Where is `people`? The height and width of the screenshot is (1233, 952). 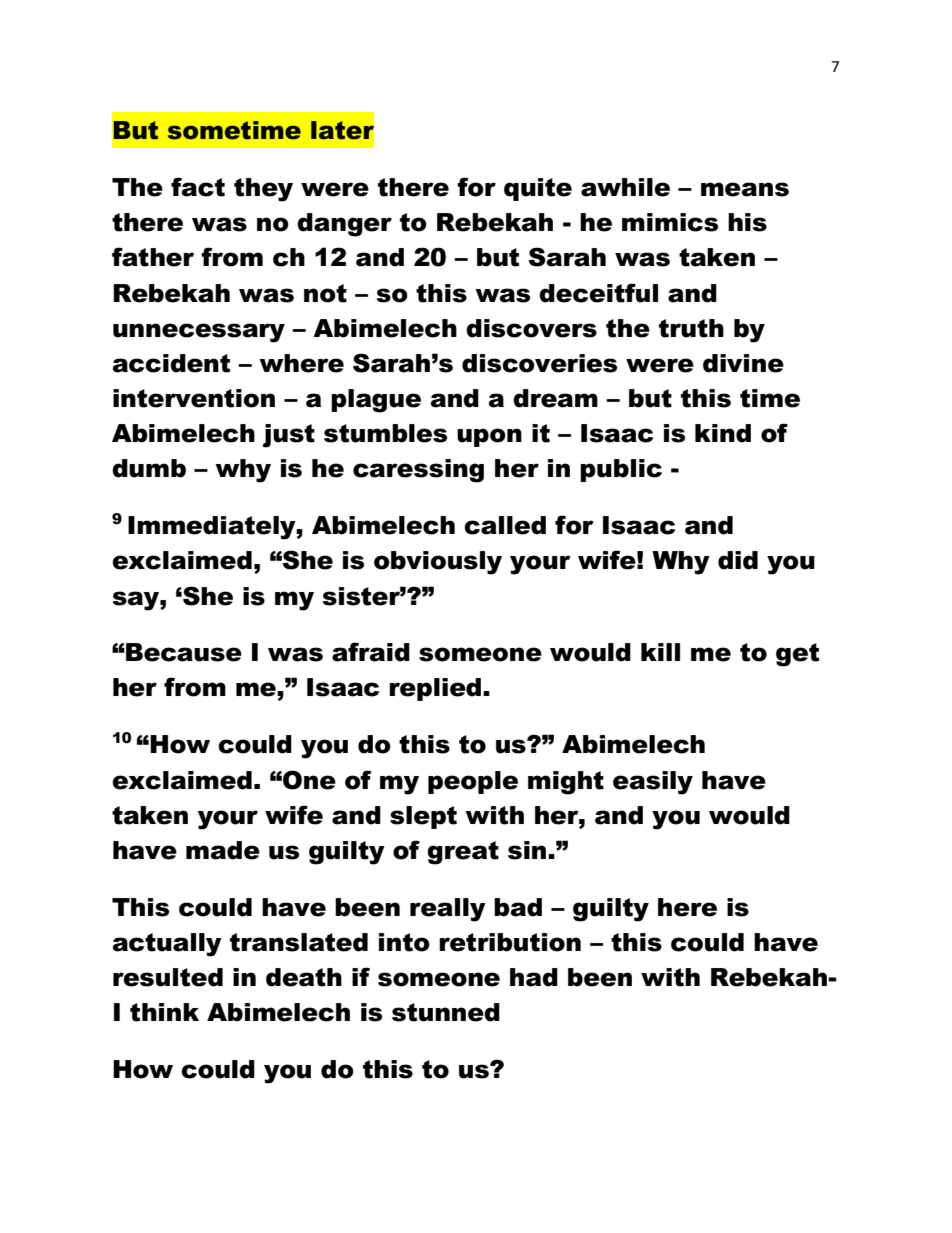
people is located at coordinates (473, 782).
